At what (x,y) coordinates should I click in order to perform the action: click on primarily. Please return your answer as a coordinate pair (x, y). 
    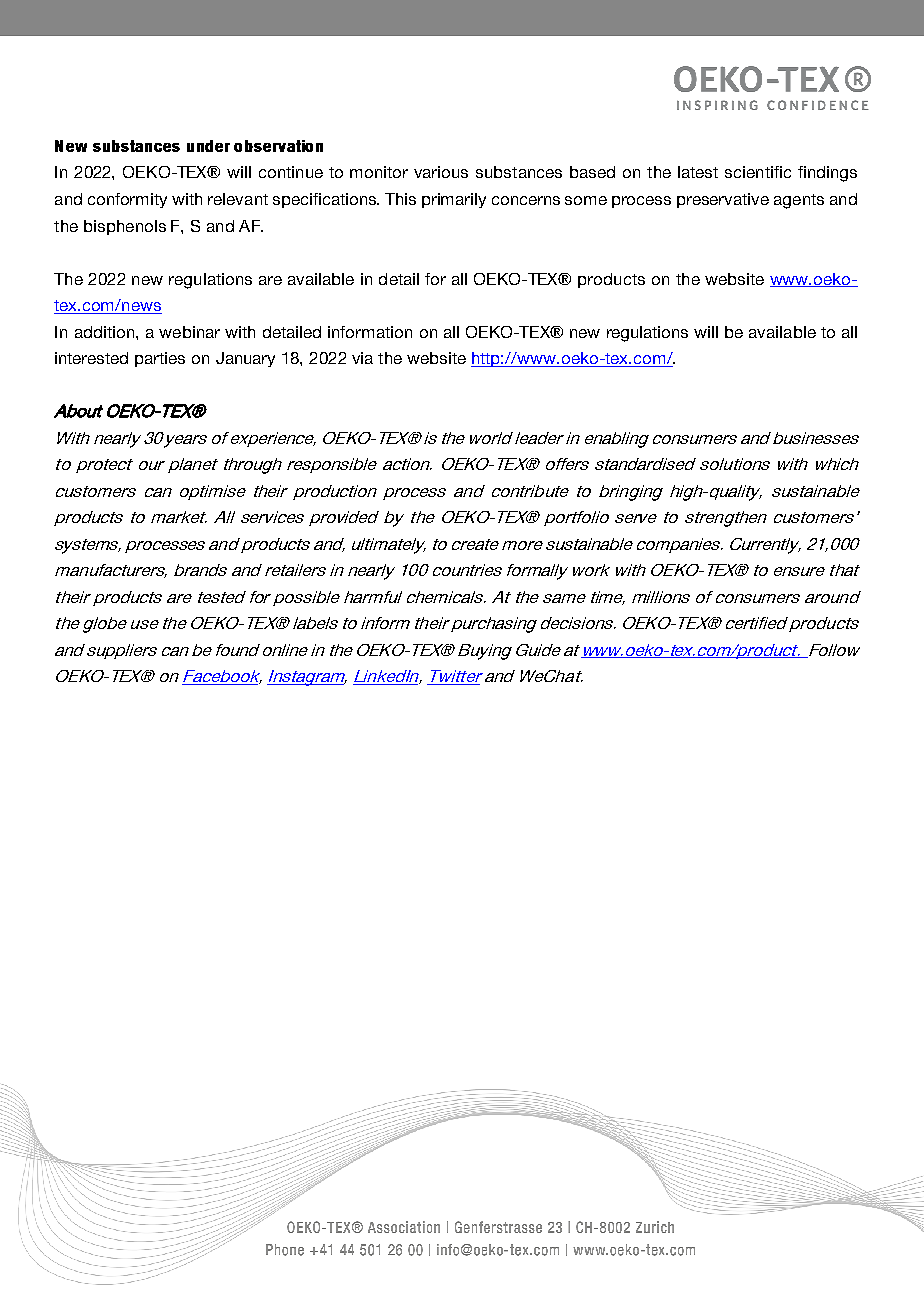
    Looking at the image, I should click on (454, 200).
